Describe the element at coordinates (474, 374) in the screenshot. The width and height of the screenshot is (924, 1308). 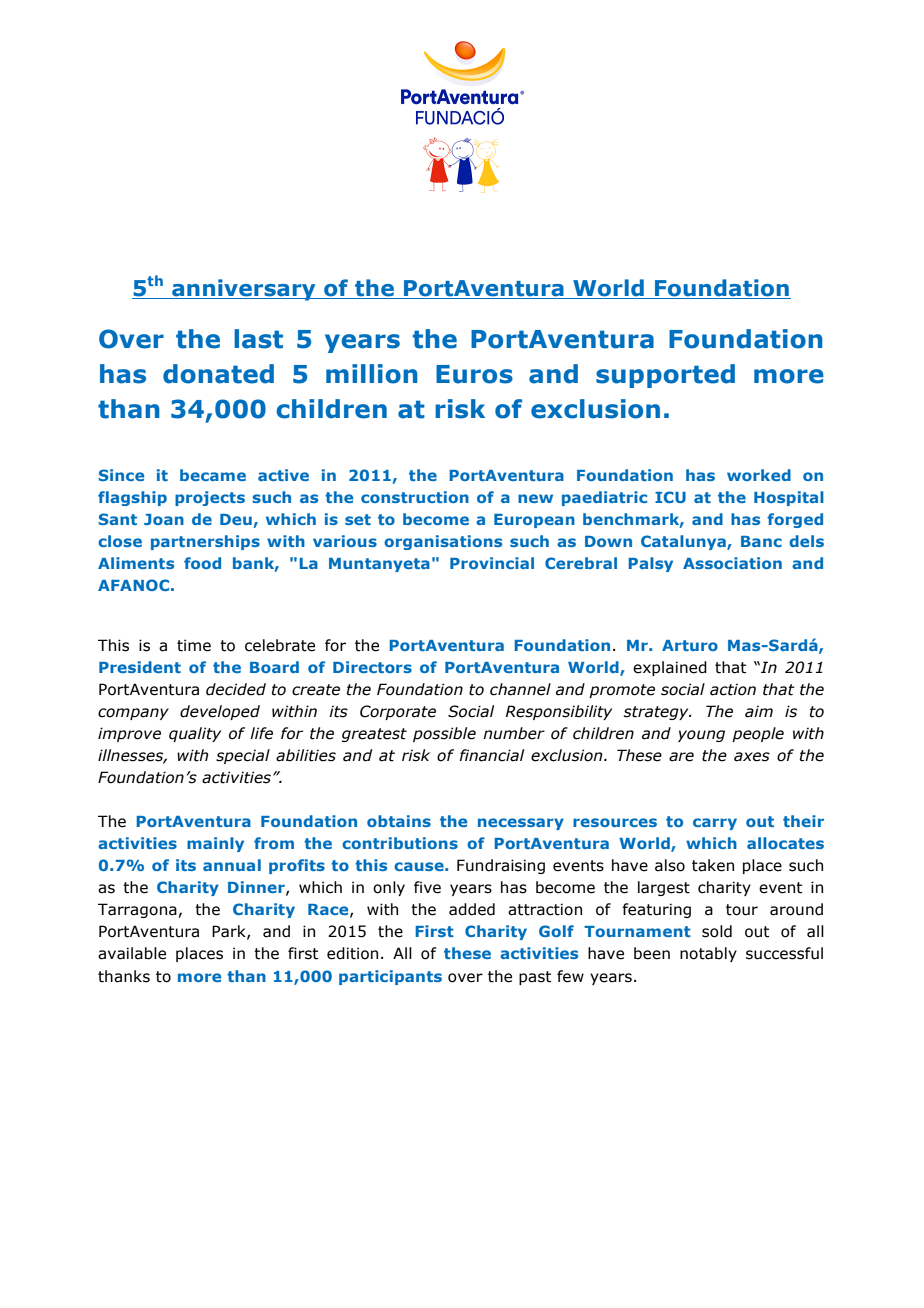
I see `Euros` at that location.
